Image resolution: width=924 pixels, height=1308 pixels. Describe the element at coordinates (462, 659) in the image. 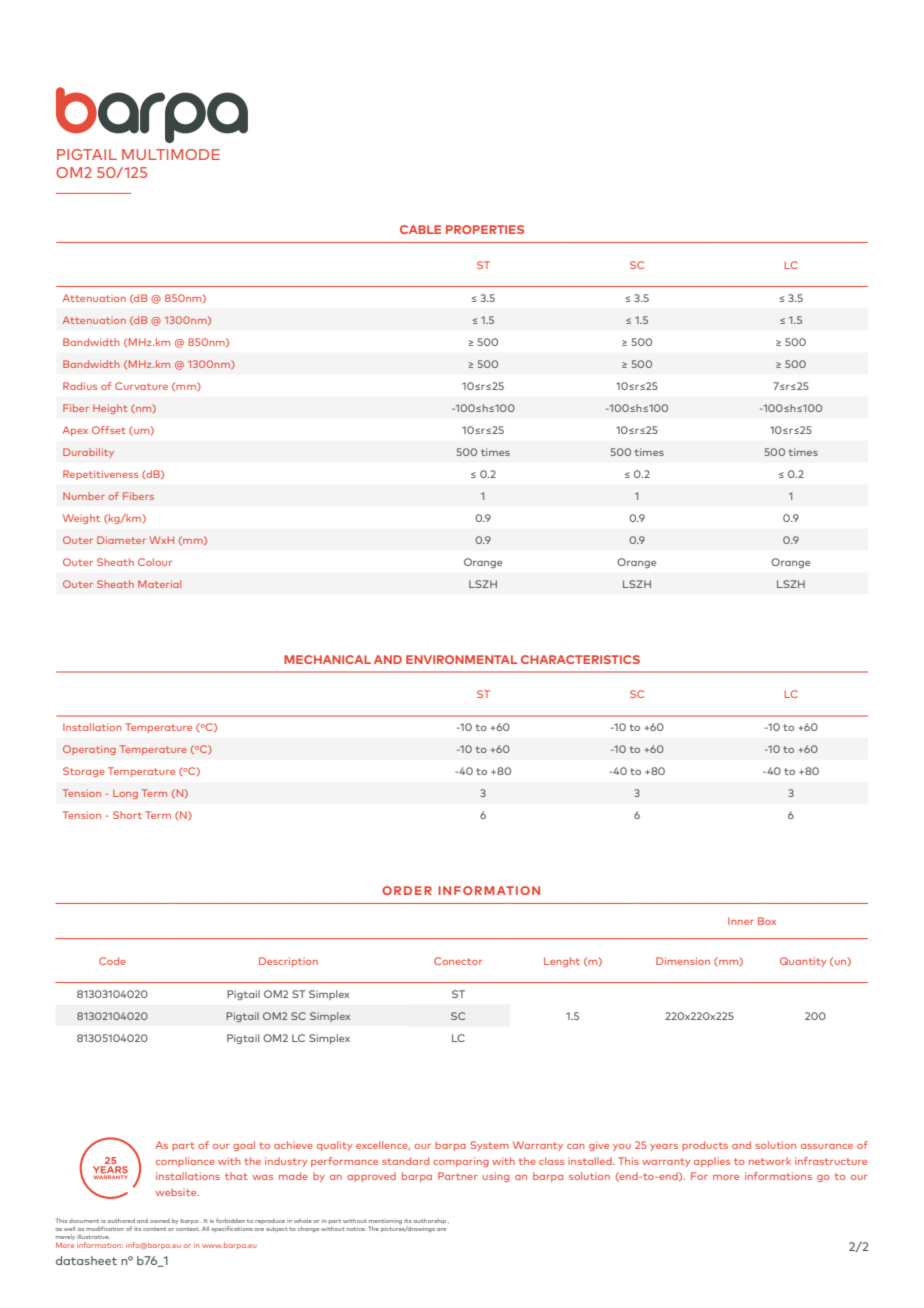

I see `ENVIRONMENTAL` at that location.
